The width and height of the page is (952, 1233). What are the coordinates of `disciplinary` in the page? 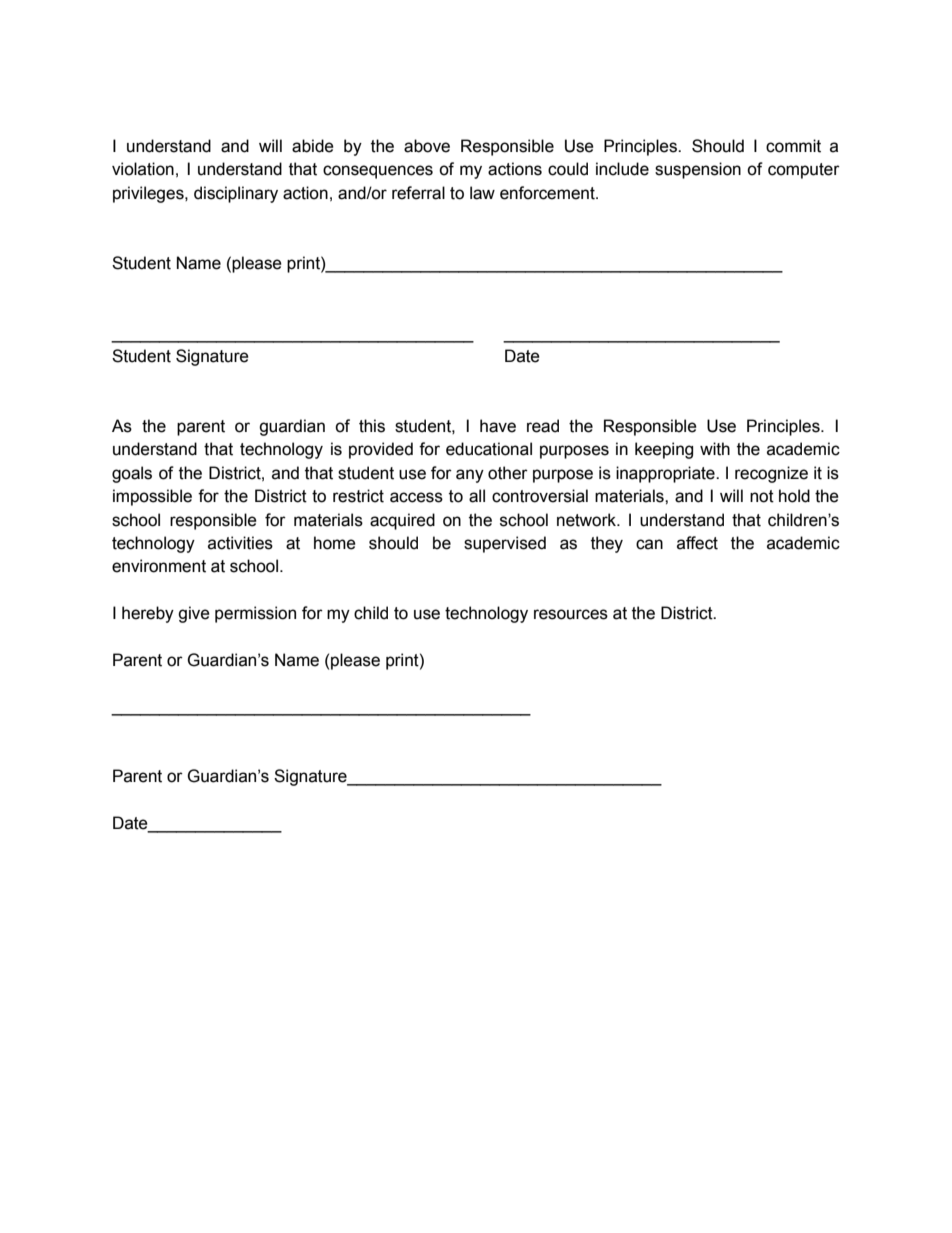 It's located at (236, 194).
